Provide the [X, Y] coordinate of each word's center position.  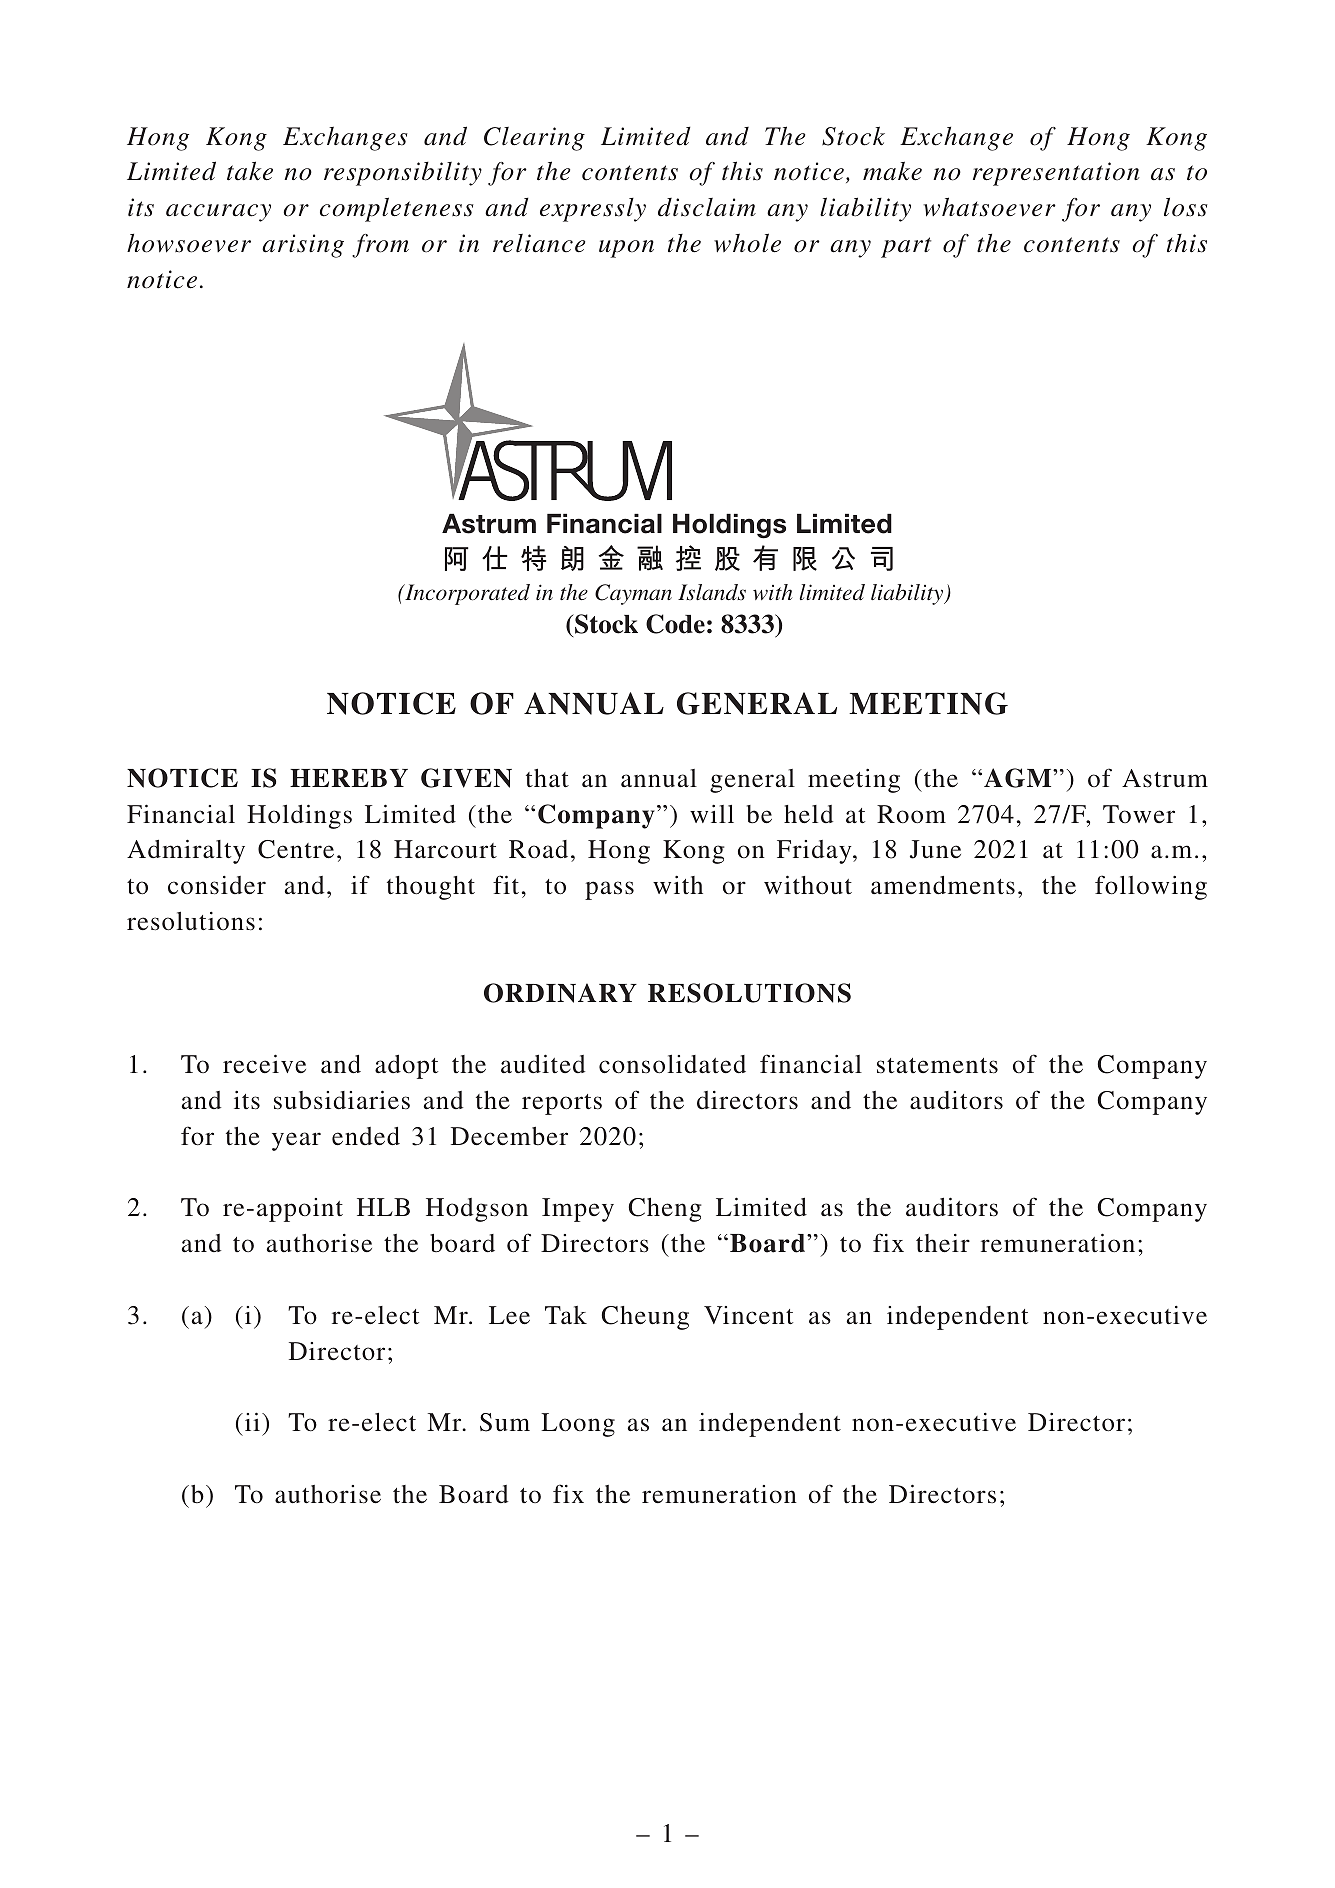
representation [1056, 174]
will [712, 814]
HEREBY [349, 778]
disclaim [707, 207]
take [250, 171]
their [943, 1243]
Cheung [645, 1318]
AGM [1019, 778]
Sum [505, 1422]
